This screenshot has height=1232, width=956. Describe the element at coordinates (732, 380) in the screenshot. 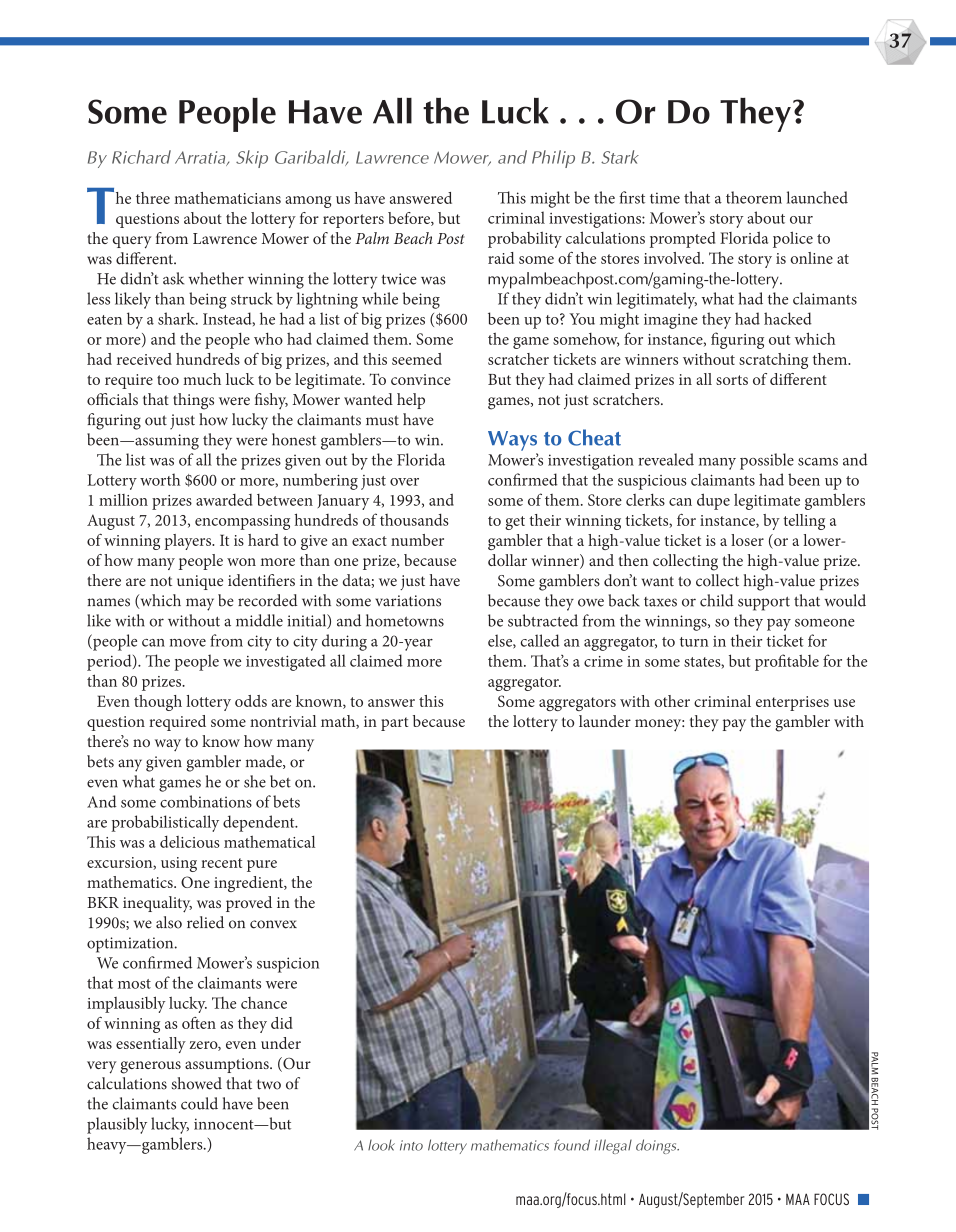

I see `sorts` at that location.
